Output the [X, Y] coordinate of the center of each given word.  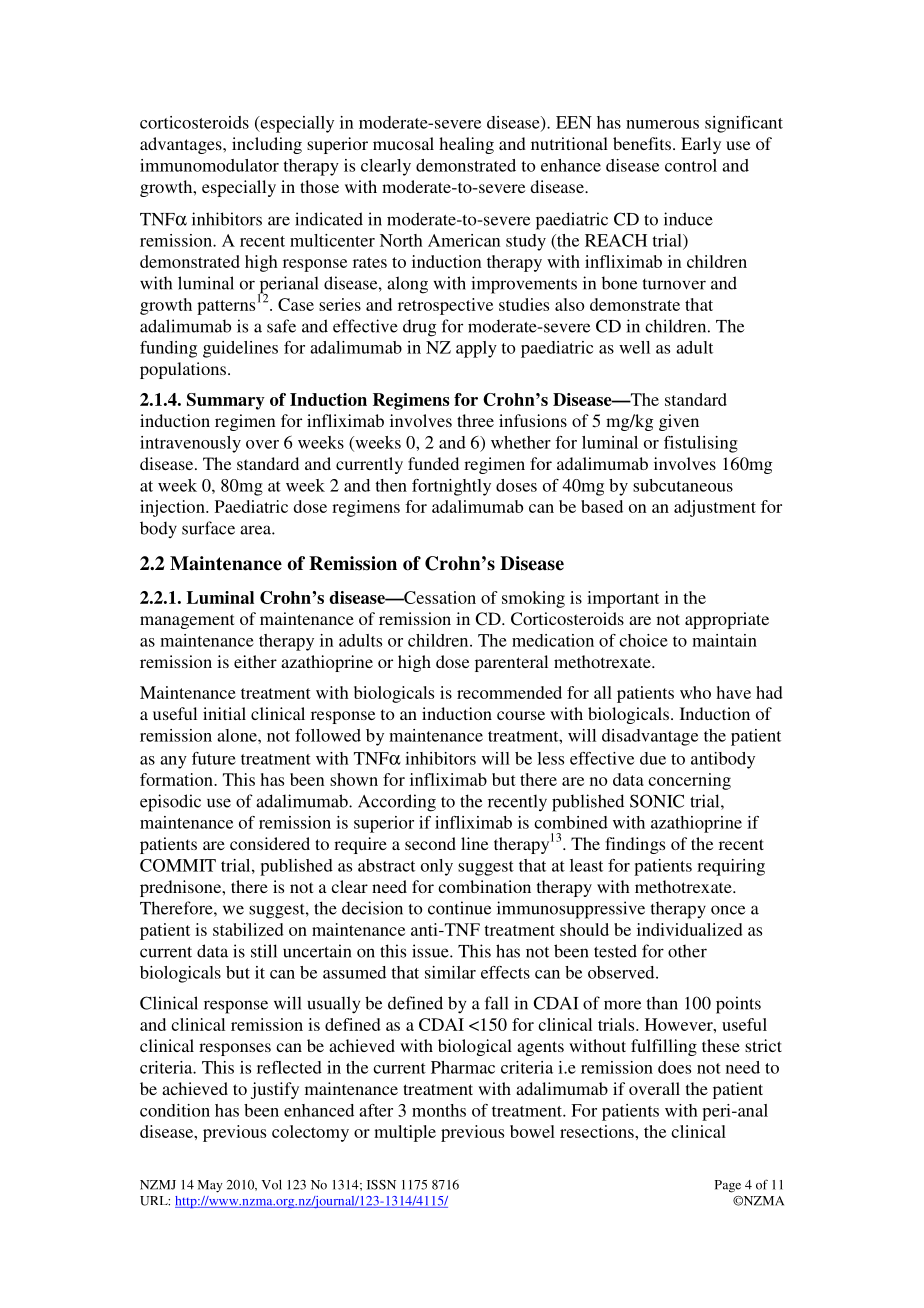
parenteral [511, 663]
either [255, 661]
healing [466, 145]
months [439, 1110]
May [210, 1186]
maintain [724, 640]
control [691, 165]
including [267, 145]
